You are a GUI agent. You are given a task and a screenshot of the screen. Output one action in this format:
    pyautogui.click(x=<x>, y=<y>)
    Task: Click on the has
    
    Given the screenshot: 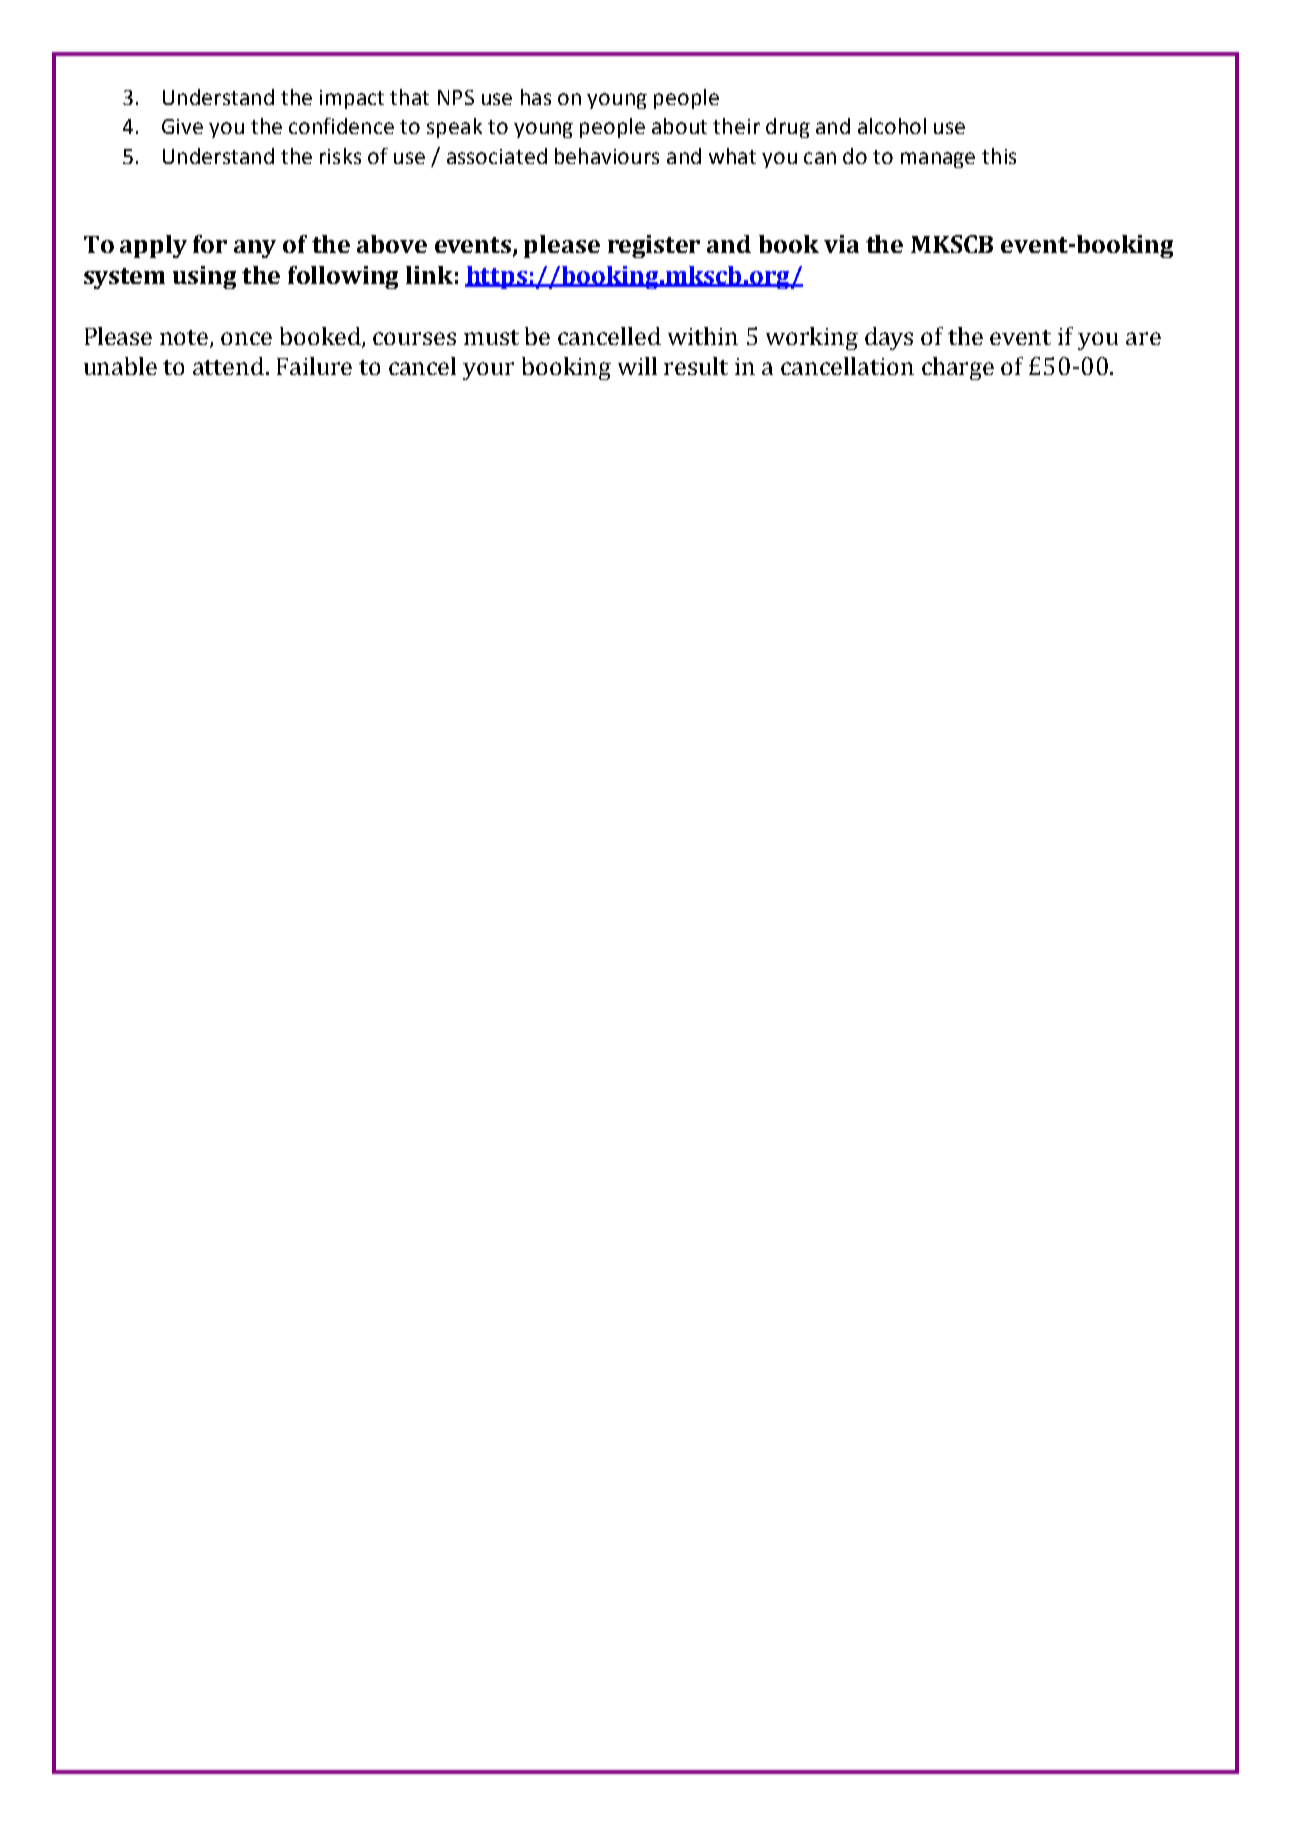 What is the action you would take?
    pyautogui.click(x=536, y=97)
